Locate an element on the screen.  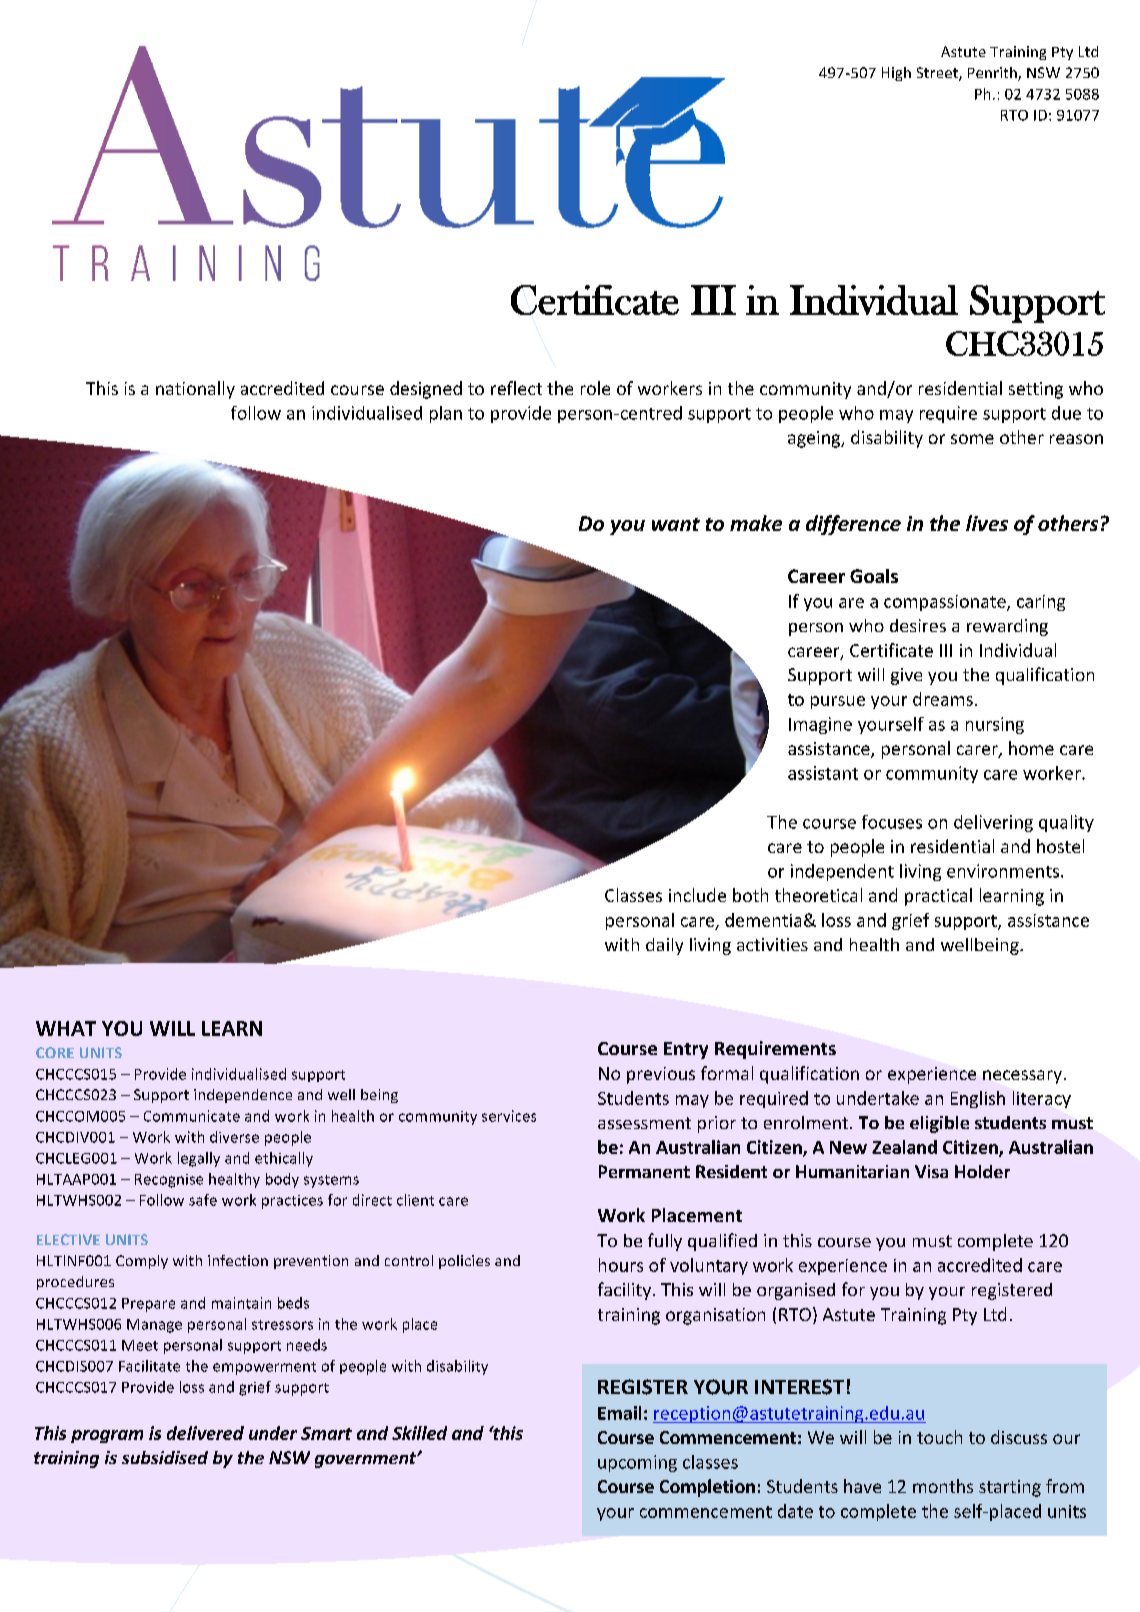
some is located at coordinates (972, 439).
